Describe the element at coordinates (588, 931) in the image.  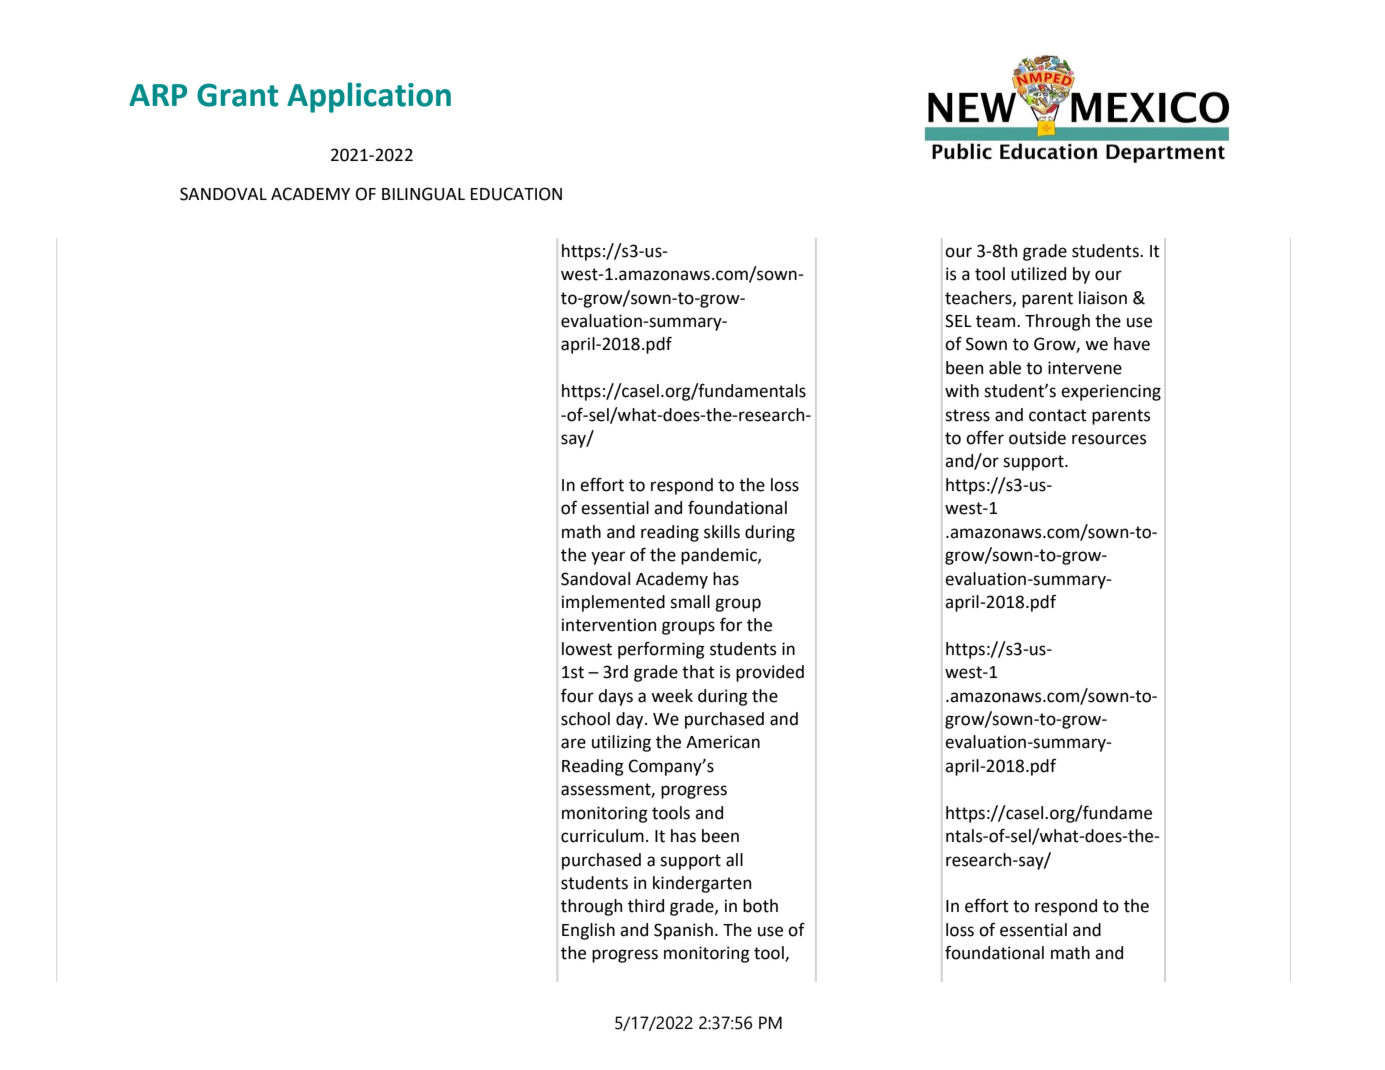
I see `English` at that location.
